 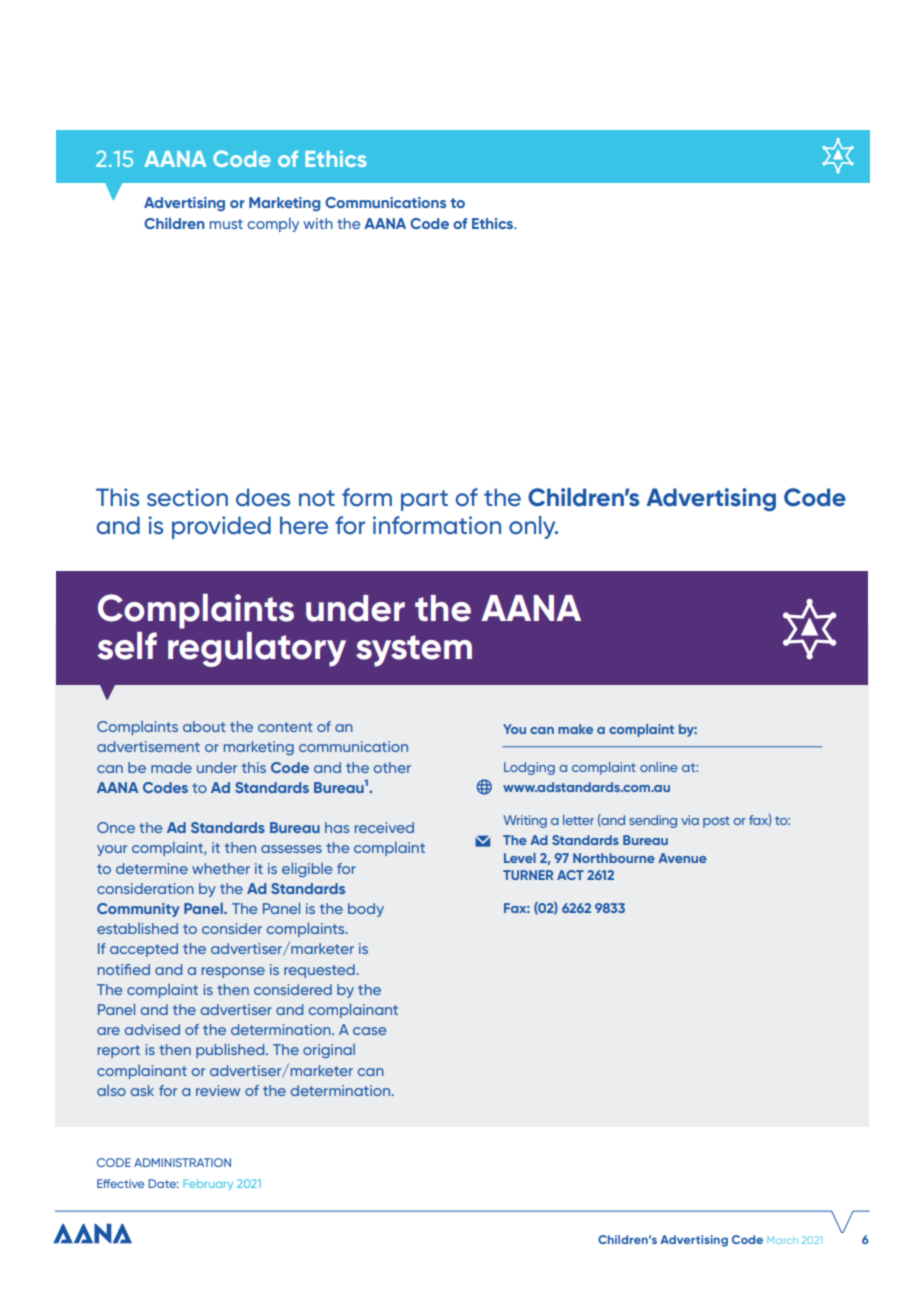 What do you see at coordinates (659, 767) in the screenshot?
I see `online` at bounding box center [659, 767].
